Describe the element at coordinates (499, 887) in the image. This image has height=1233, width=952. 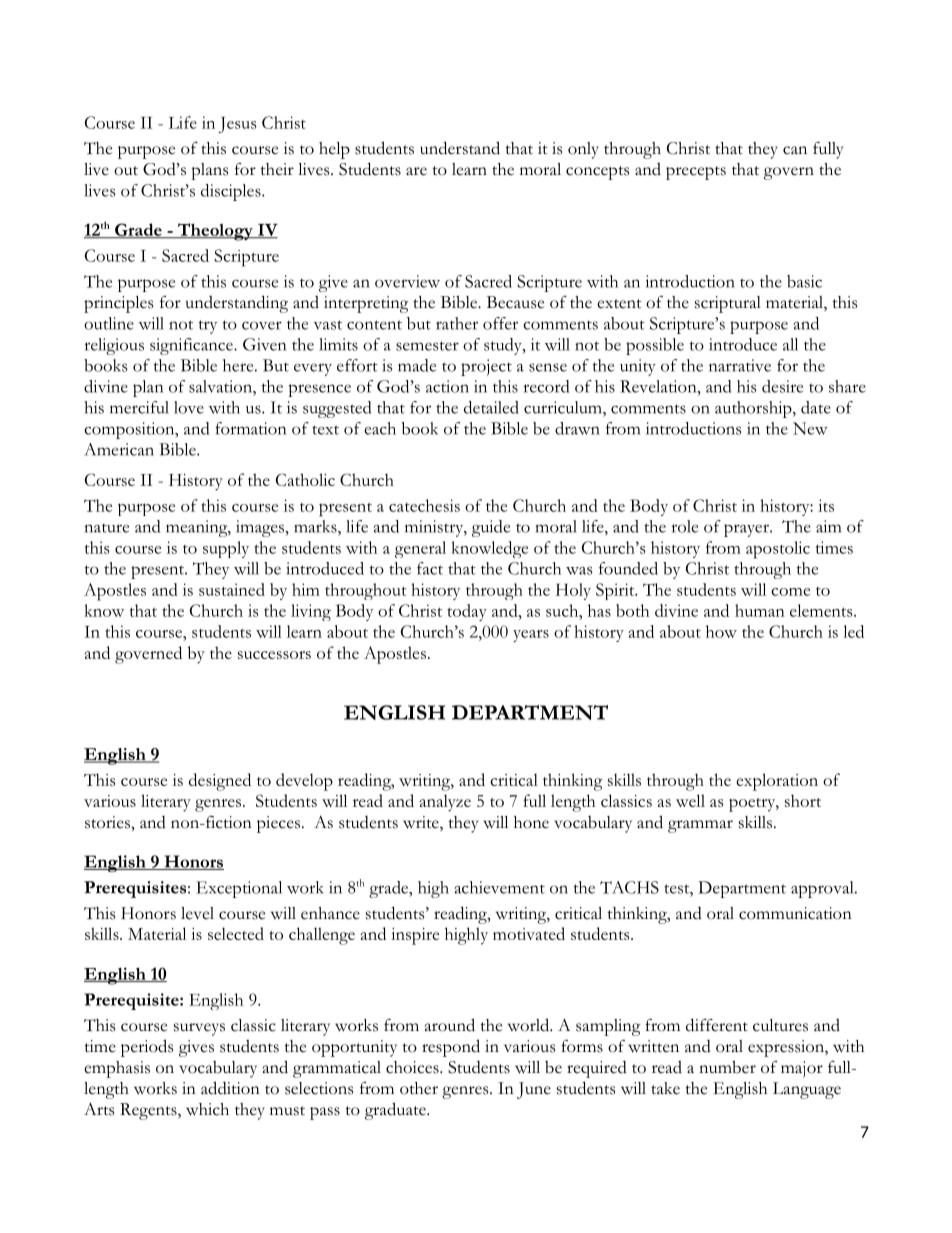
I see `achievement` at that location.
